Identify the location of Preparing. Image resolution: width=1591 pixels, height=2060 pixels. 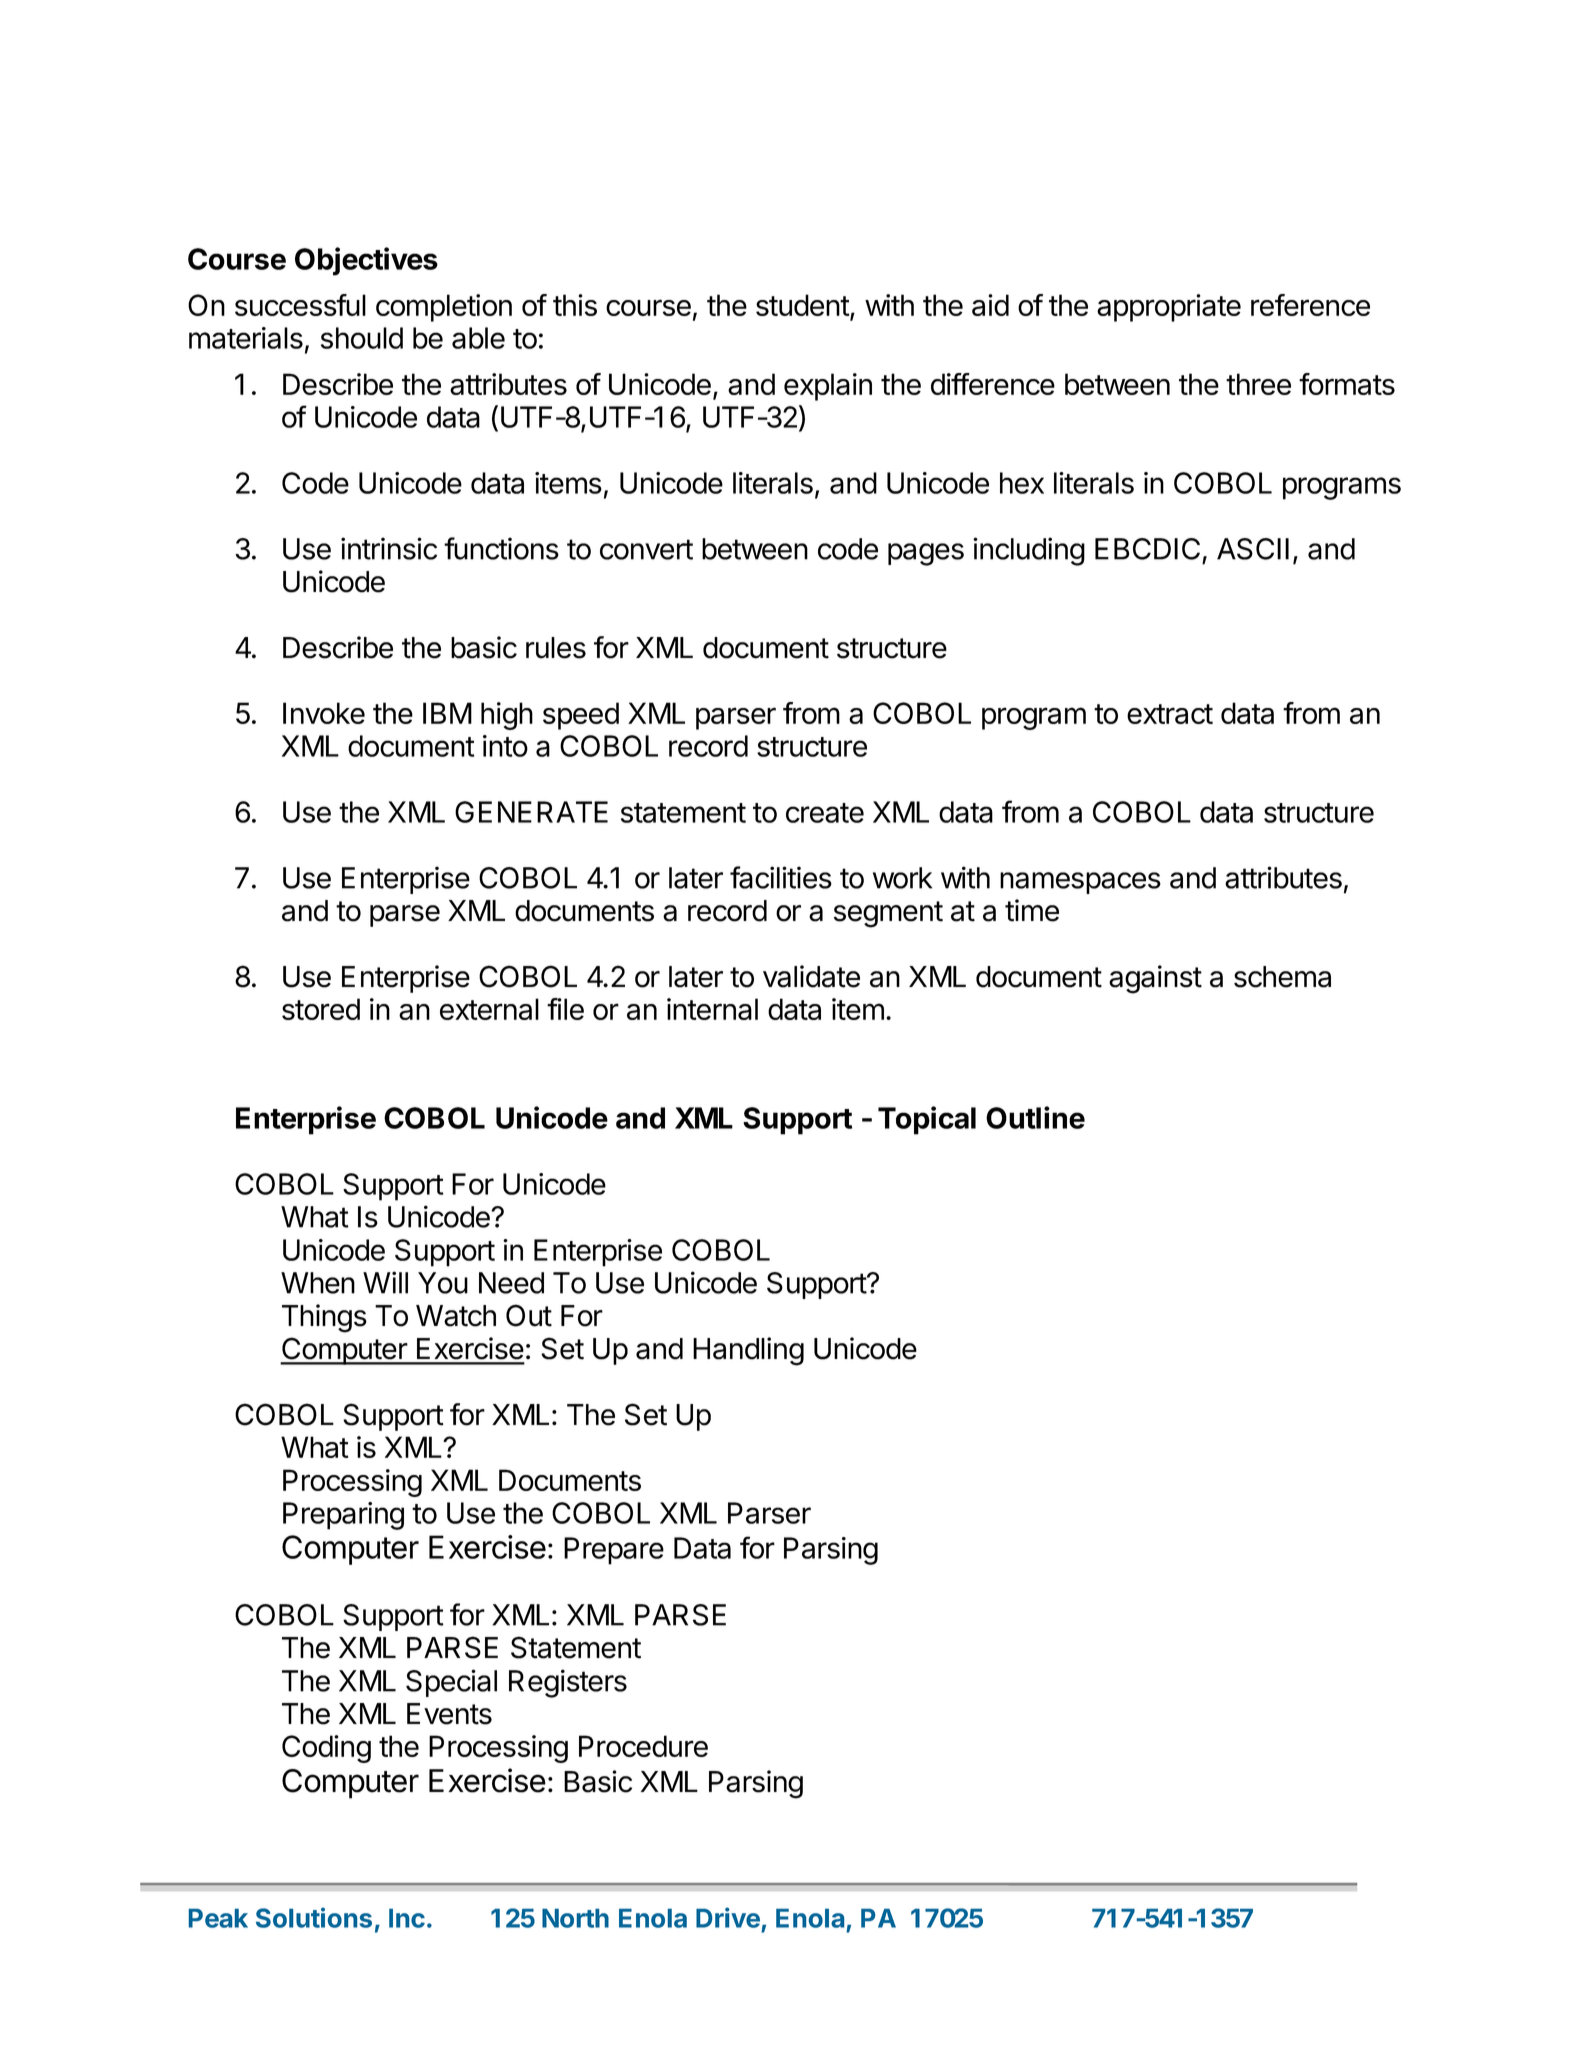
(343, 1516).
